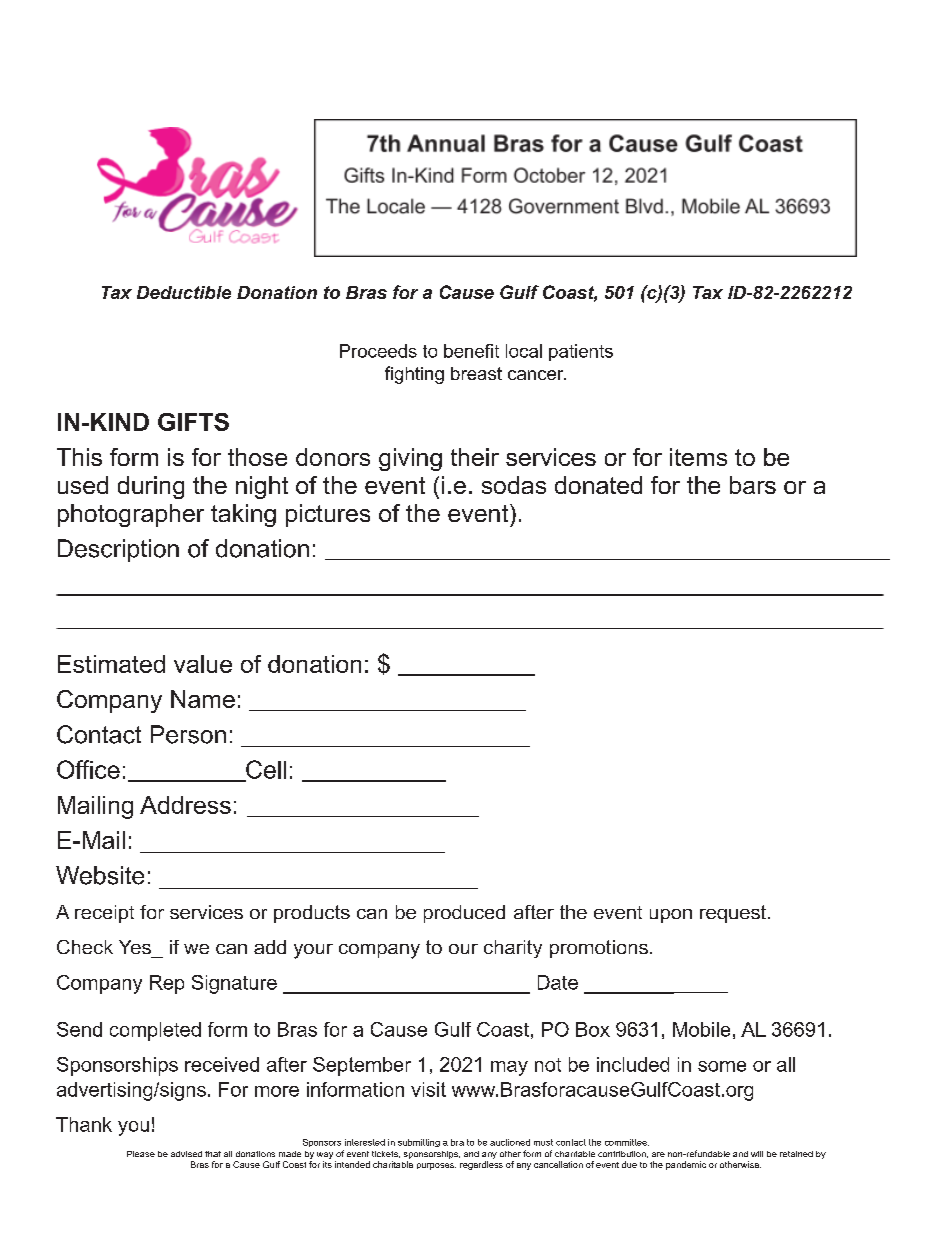 The width and height of the document is (952, 1233). Describe the element at coordinates (186, 1154) in the document. I see `advised` at that location.
